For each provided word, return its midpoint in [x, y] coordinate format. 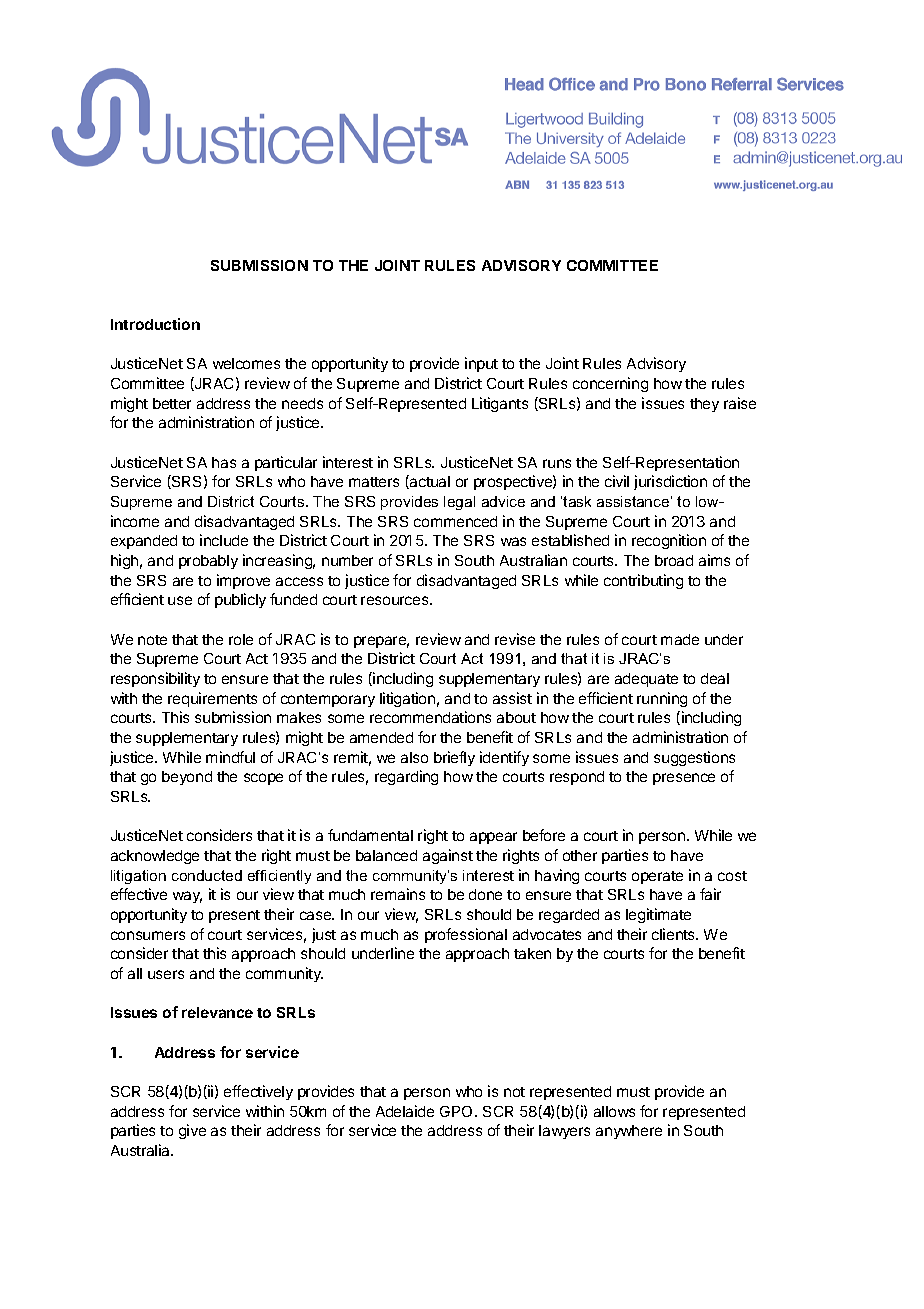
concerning [610, 384]
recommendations [430, 717]
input [481, 364]
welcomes [246, 363]
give [192, 1131]
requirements [212, 699]
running [662, 699]
